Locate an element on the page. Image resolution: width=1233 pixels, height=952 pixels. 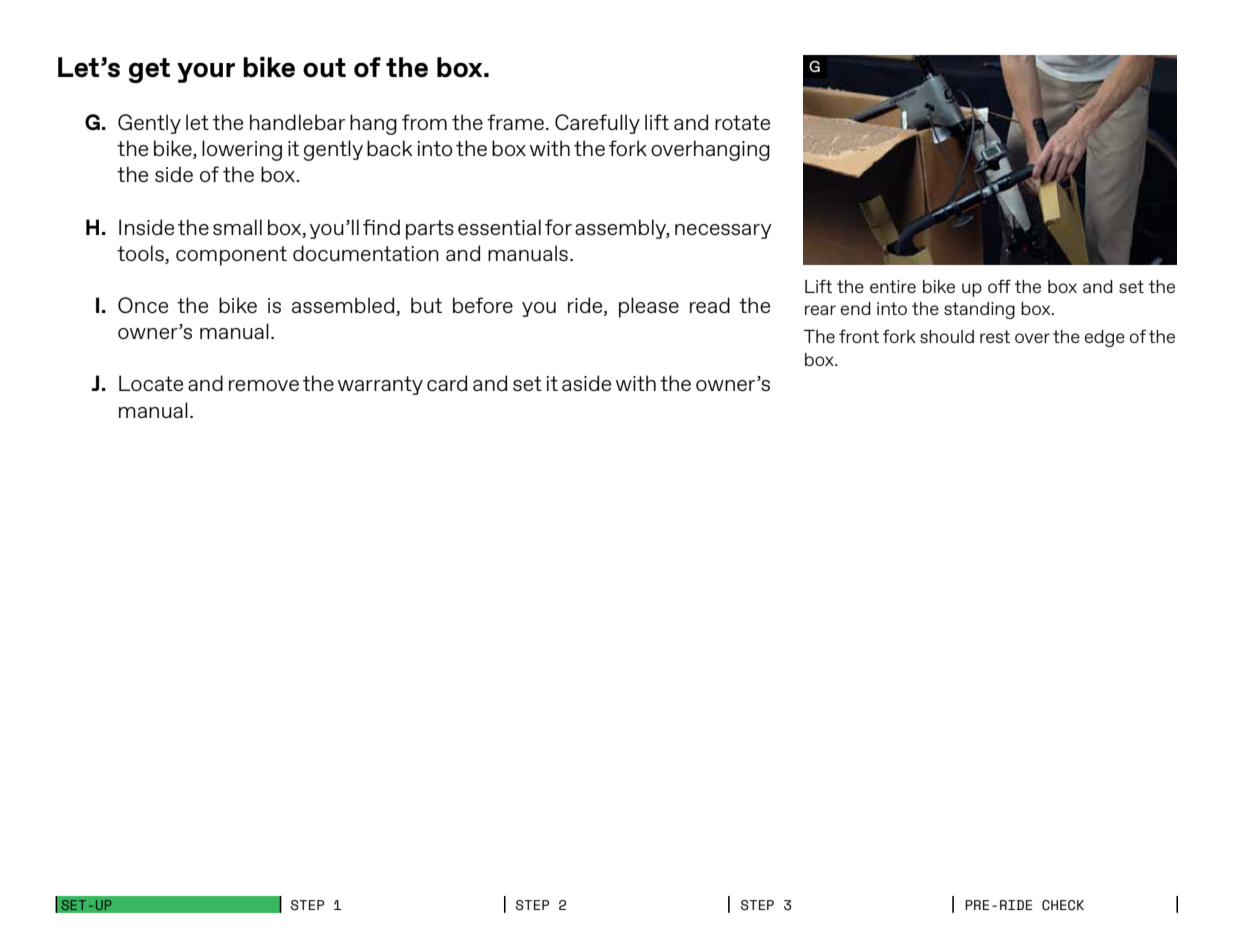
remove is located at coordinates (264, 385).
